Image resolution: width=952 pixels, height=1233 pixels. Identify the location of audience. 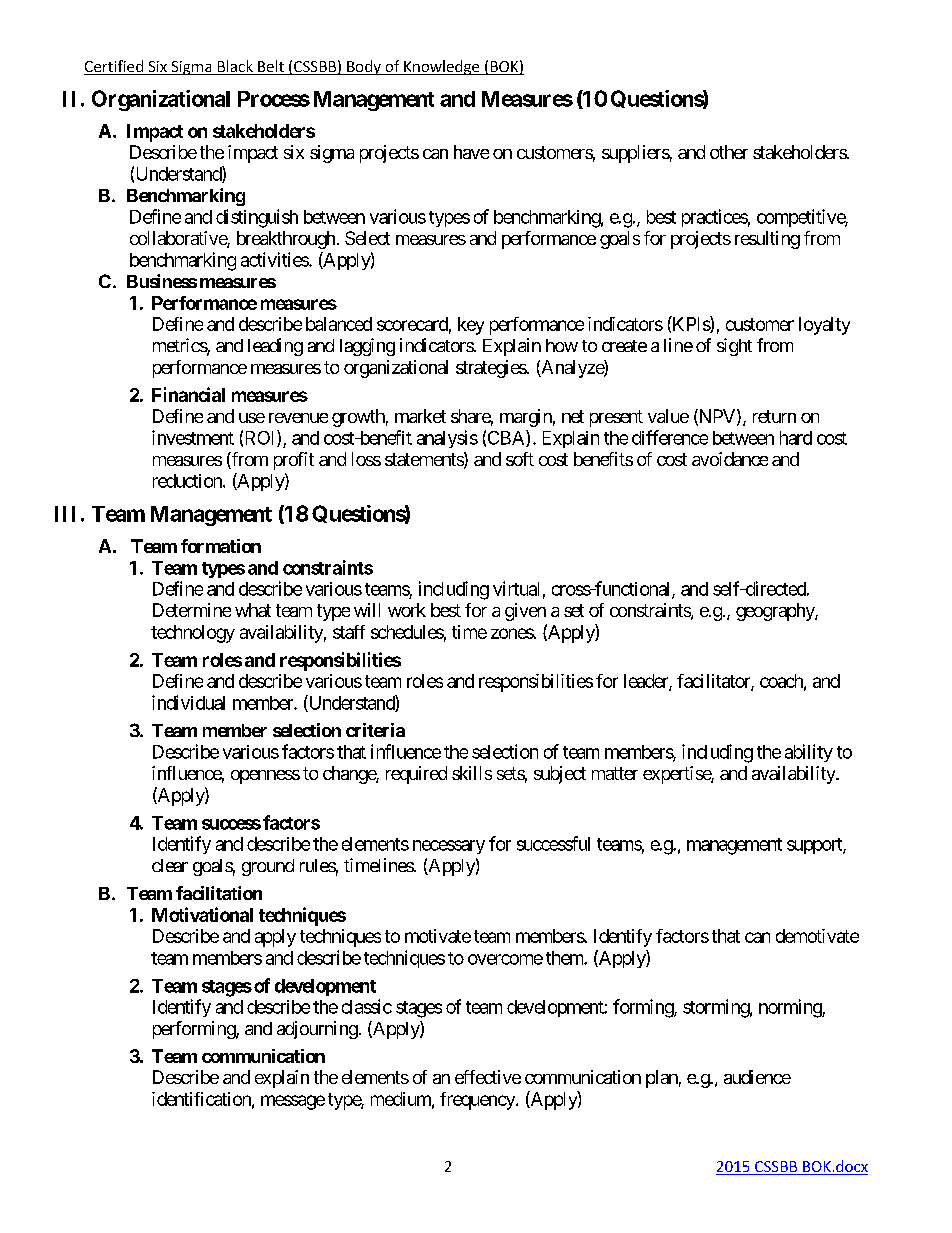
(757, 1077).
